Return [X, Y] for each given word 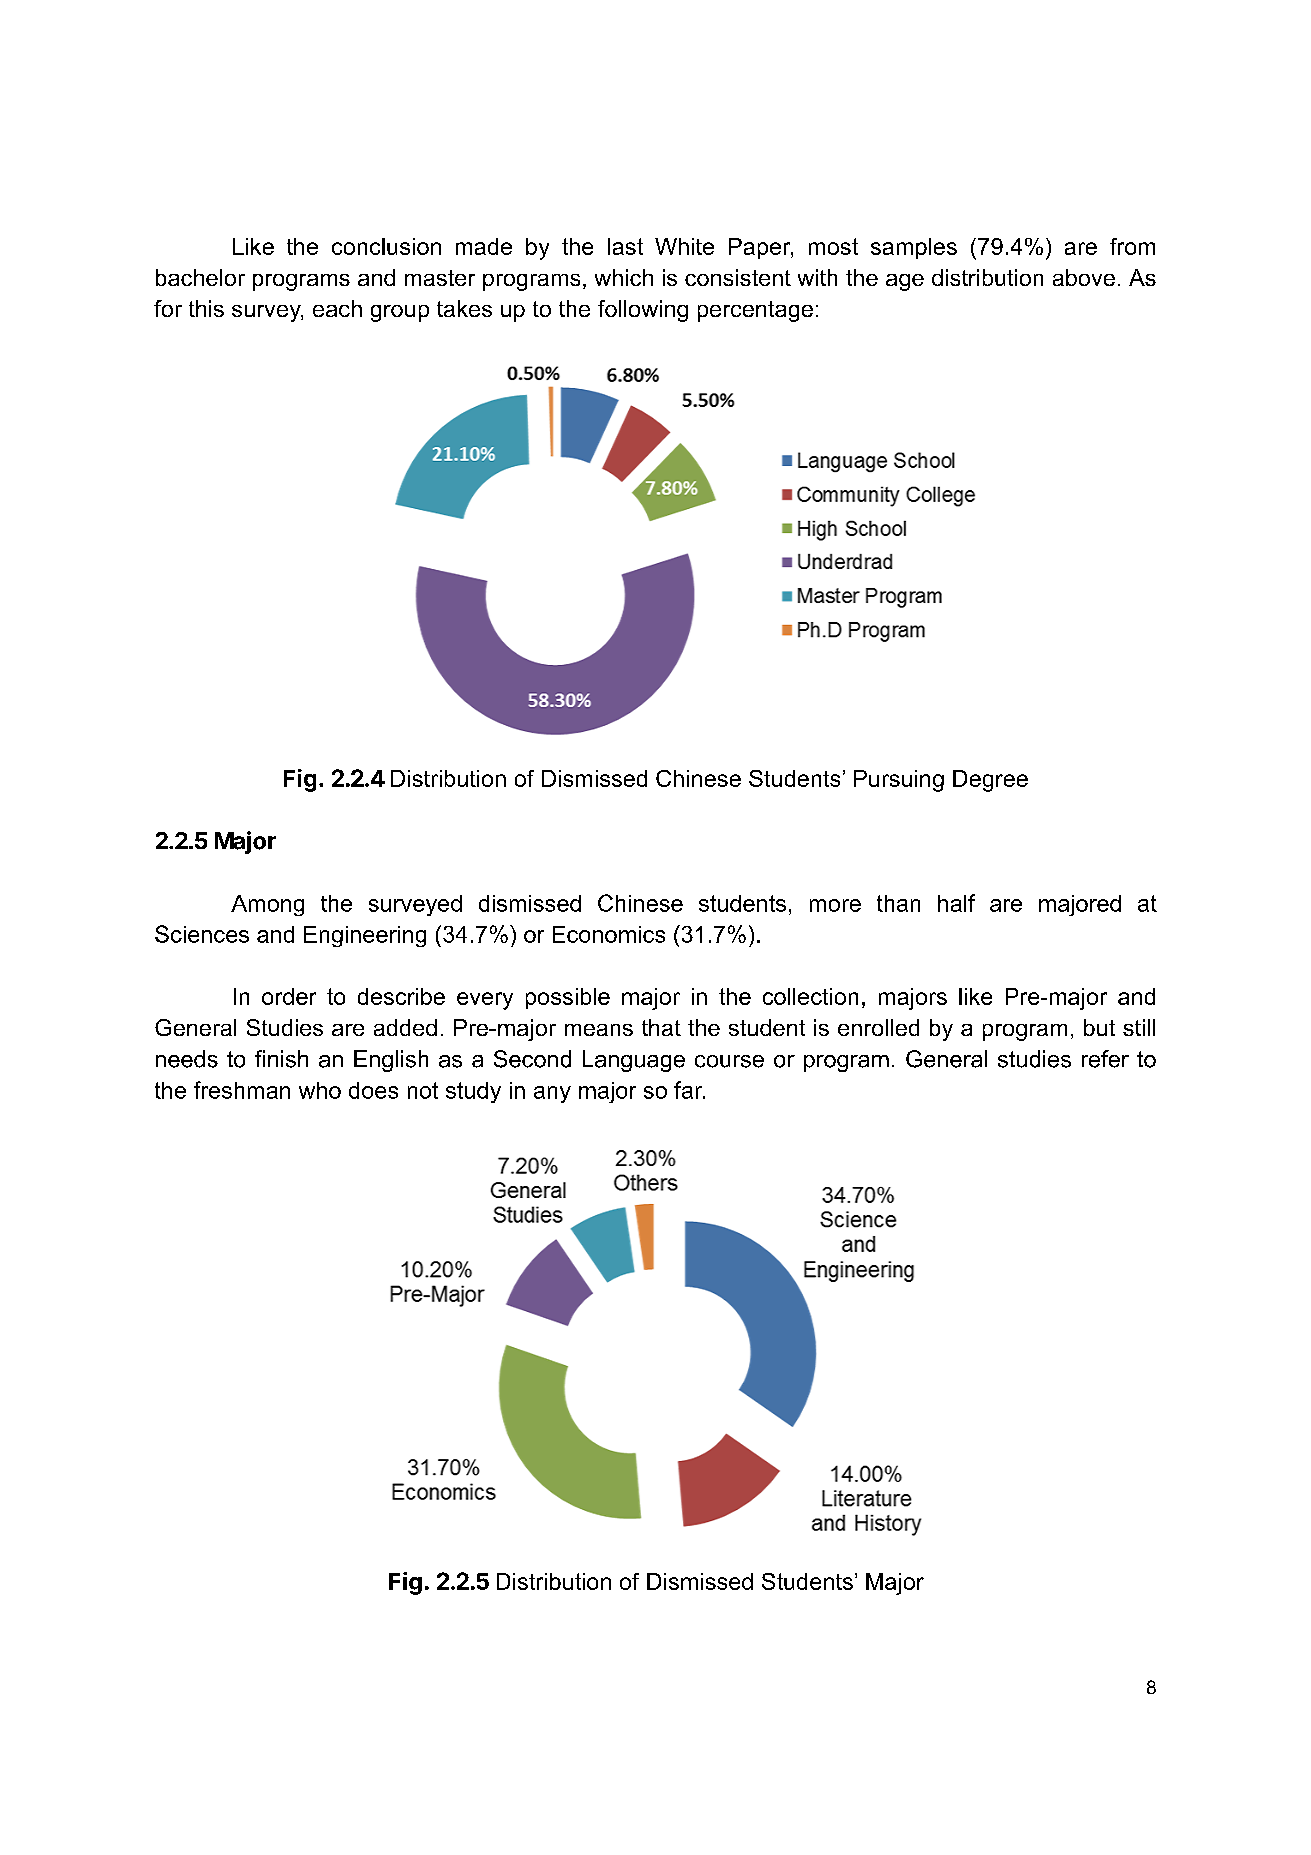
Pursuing [899, 781]
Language [634, 1061]
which [624, 277]
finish [281, 1059]
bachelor [200, 277]
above [1084, 277]
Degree [990, 781]
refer [1105, 1059]
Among [267, 905]
